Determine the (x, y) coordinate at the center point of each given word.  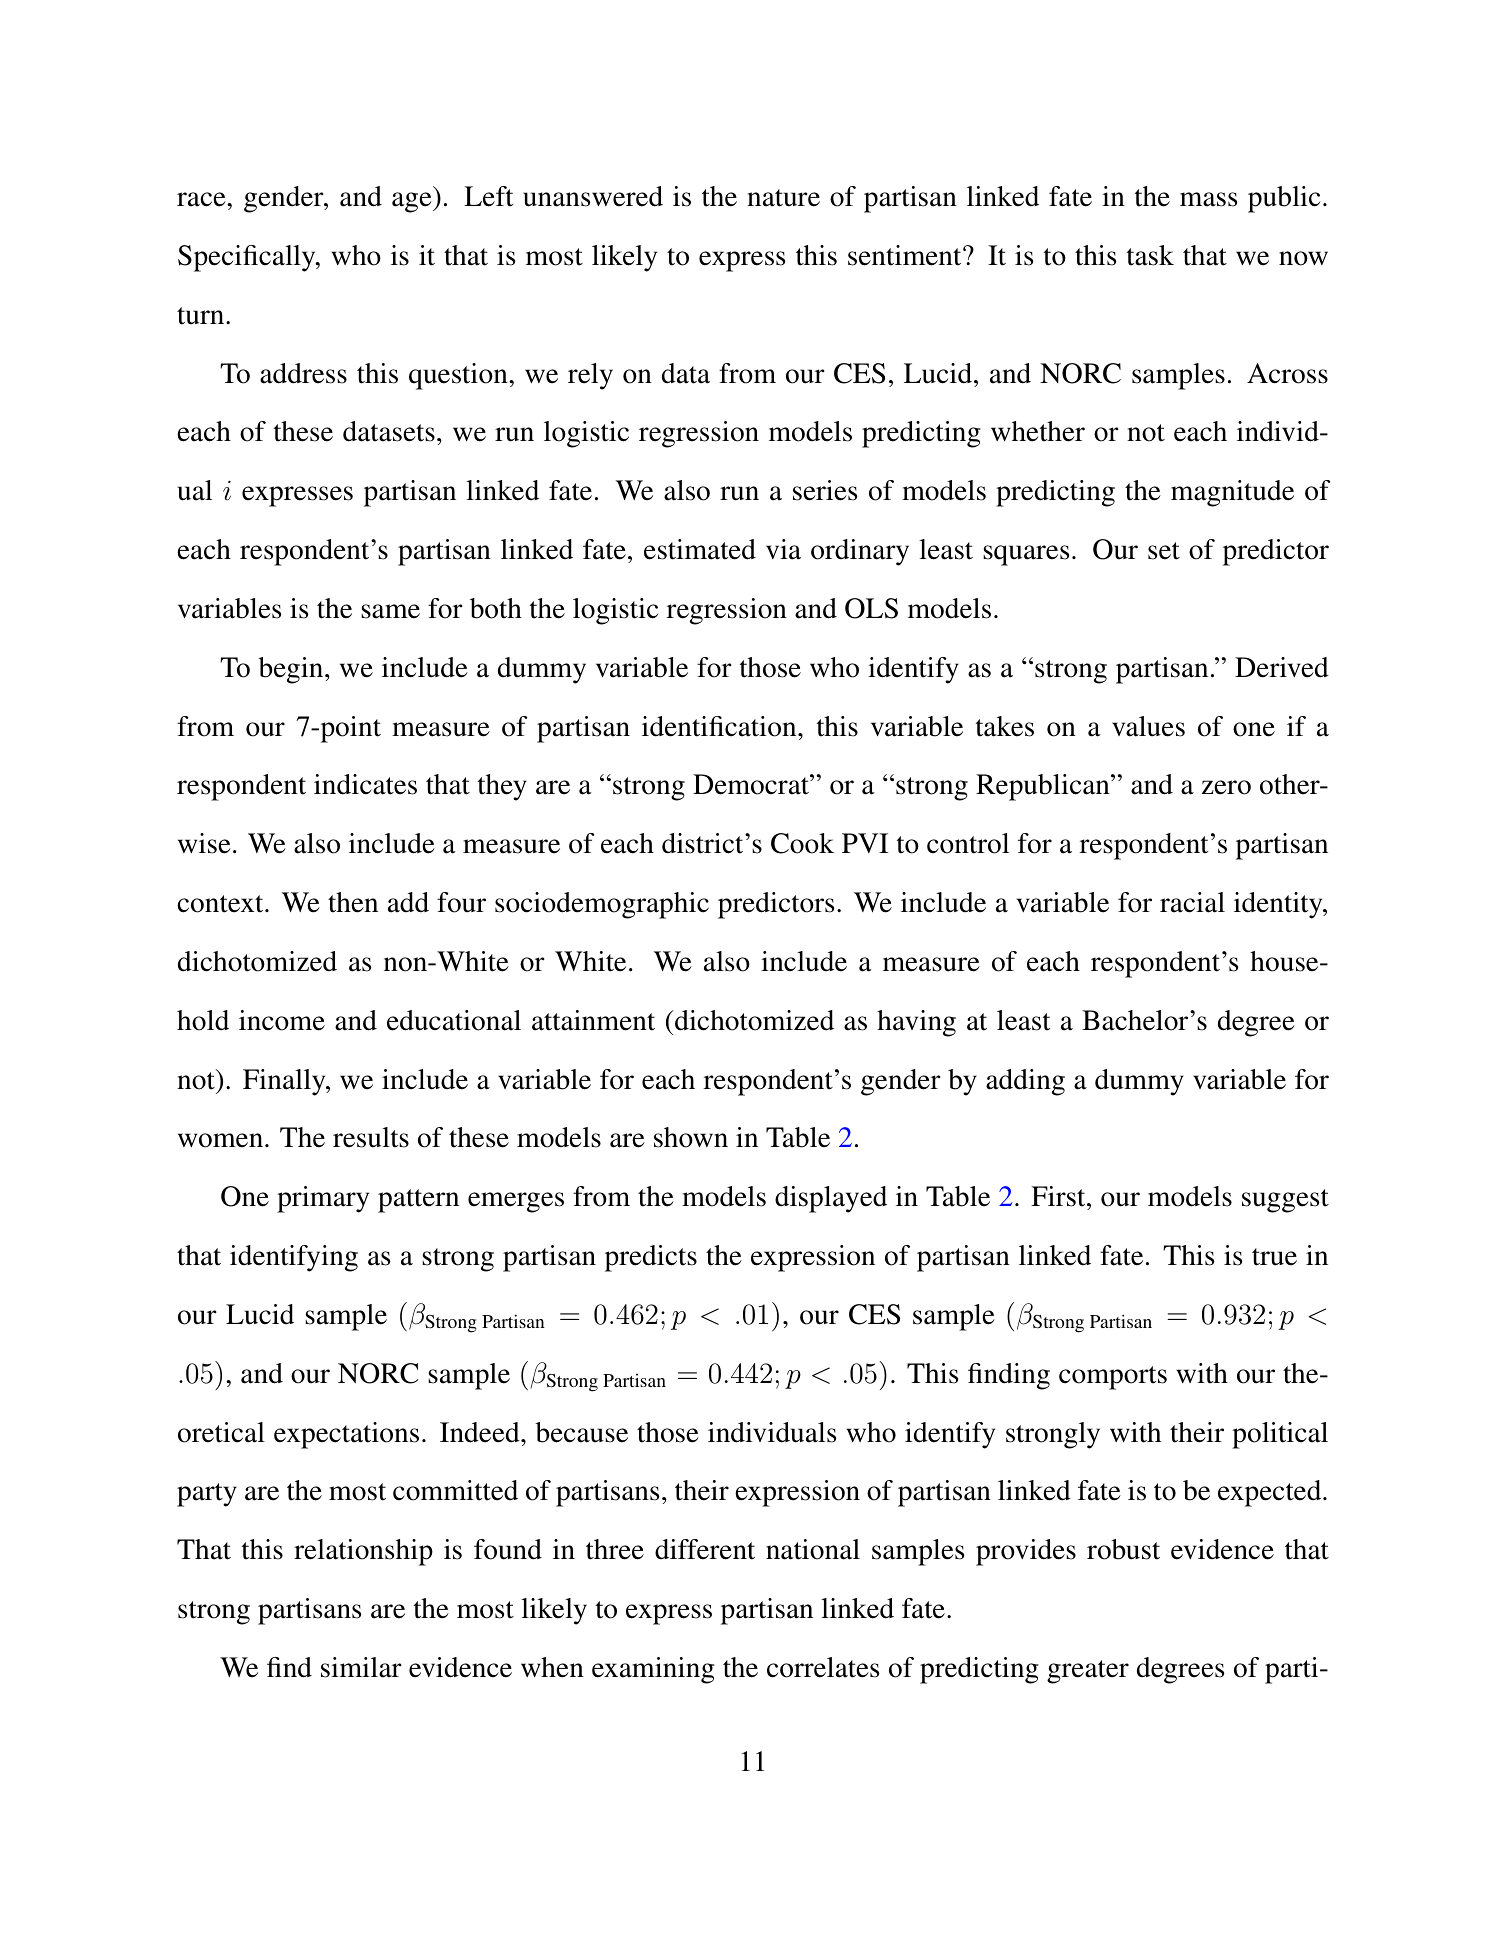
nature (783, 198)
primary (323, 1199)
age (413, 202)
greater (1088, 1672)
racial (1192, 902)
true (1274, 1257)
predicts (651, 1258)
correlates (823, 1667)
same (390, 611)
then (353, 902)
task (1150, 255)
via (783, 549)
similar (361, 1667)
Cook (802, 843)
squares (1026, 555)
